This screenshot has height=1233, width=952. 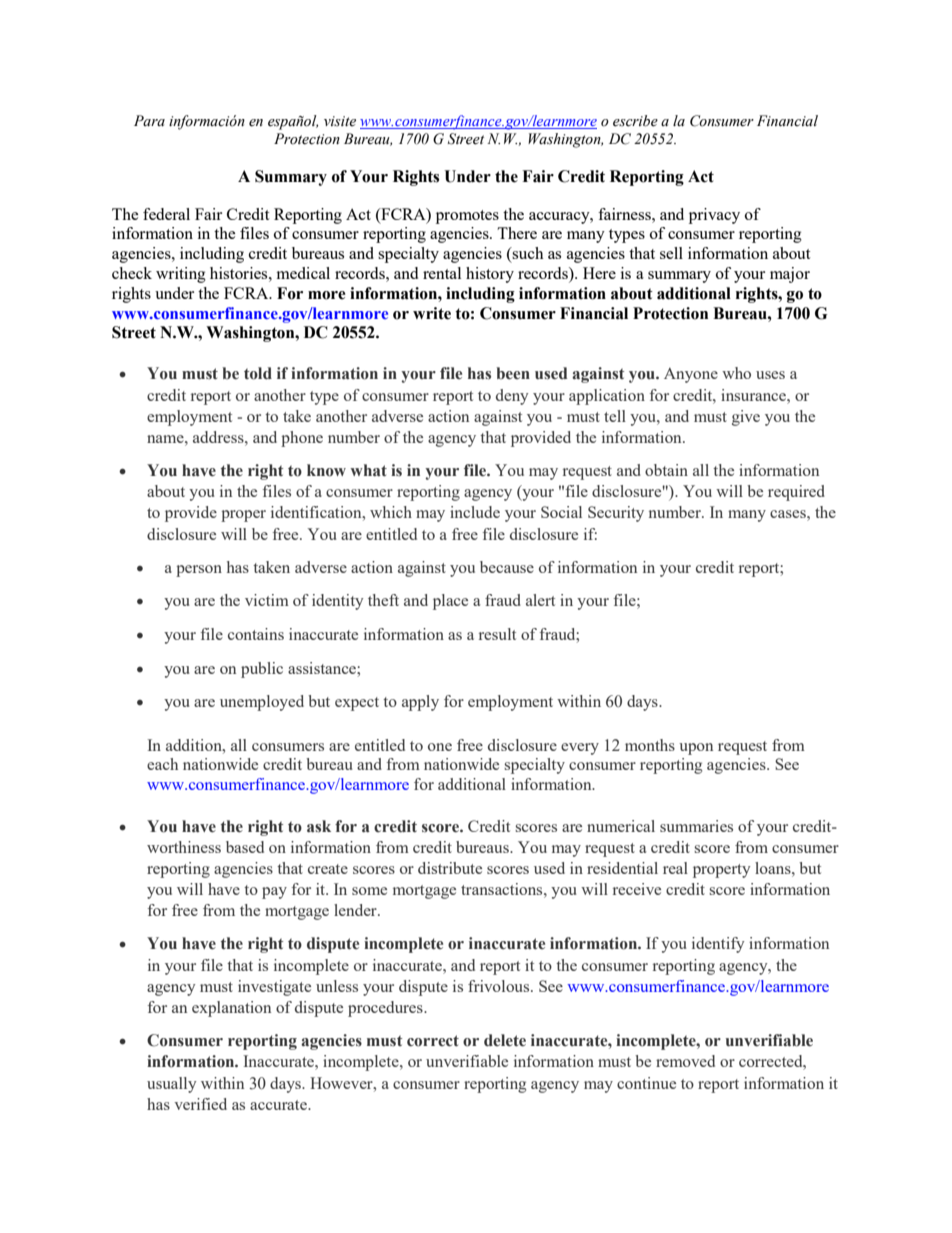 What do you see at coordinates (714, 216) in the screenshot?
I see `privacy` at bounding box center [714, 216].
